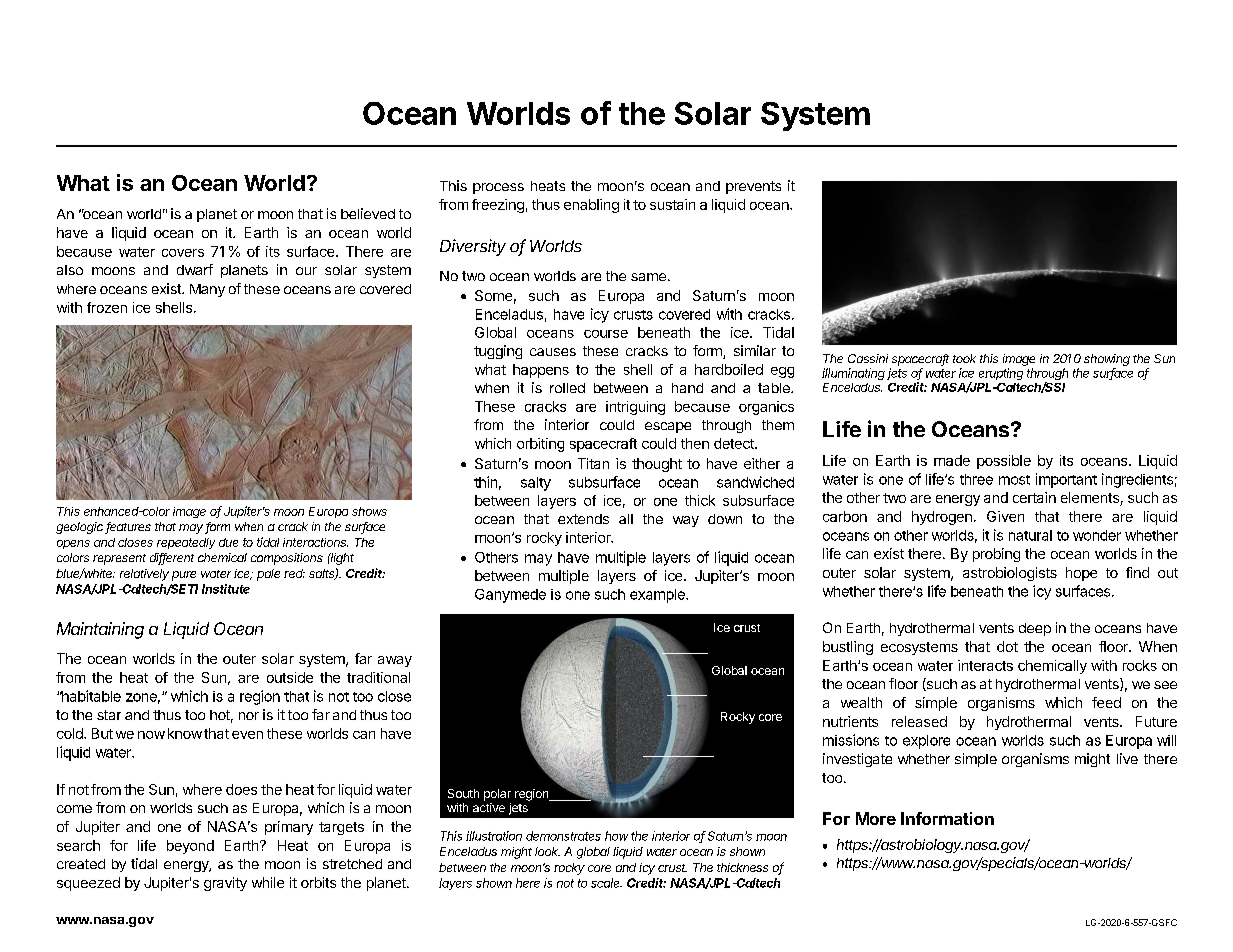 This image has height=952, width=1233. Describe the element at coordinates (190, 847) in the image. I see `beyond` at that location.
